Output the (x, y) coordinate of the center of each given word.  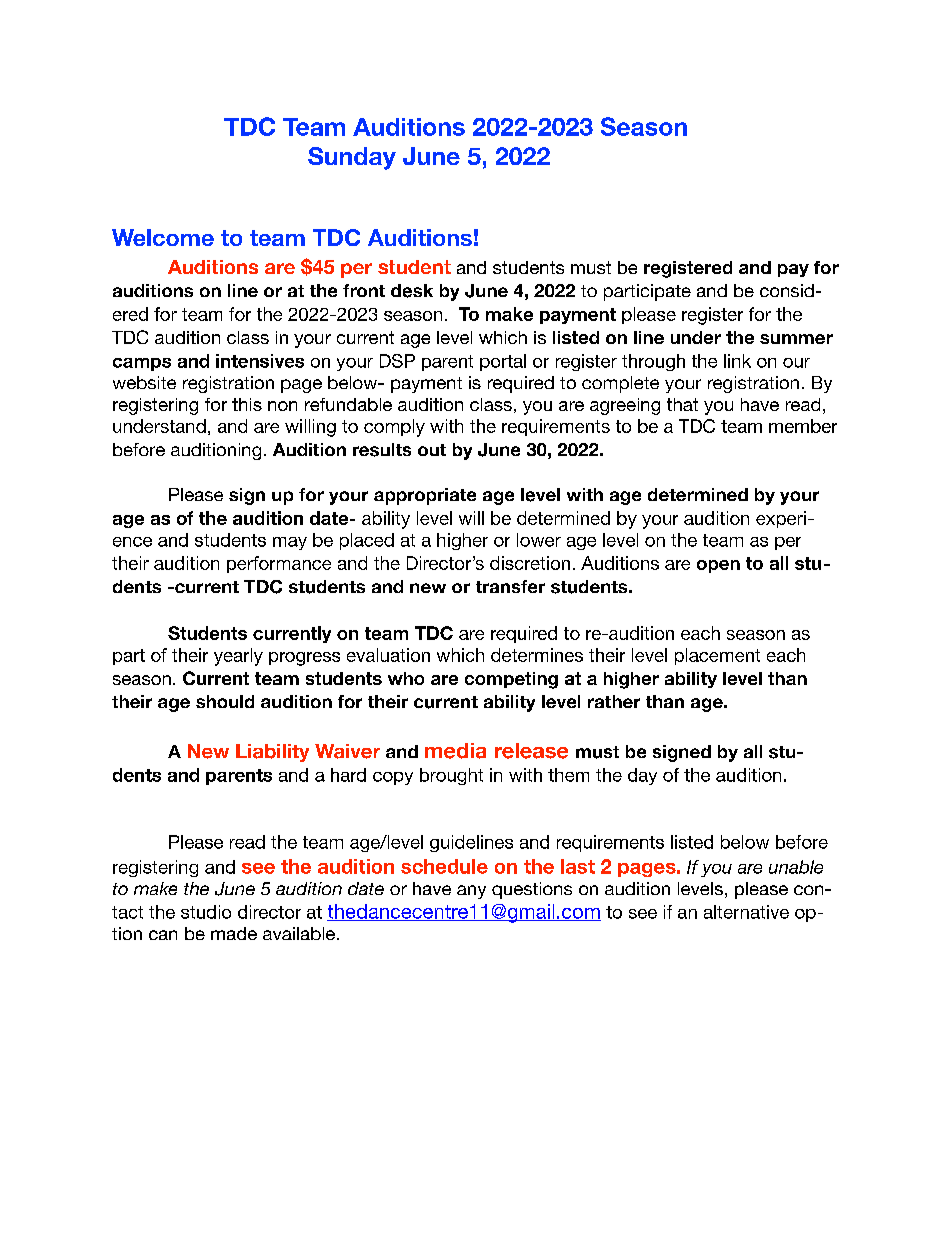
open (718, 566)
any (471, 892)
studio (206, 912)
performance (279, 564)
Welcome (163, 237)
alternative (746, 912)
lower (539, 540)
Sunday (352, 158)
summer (796, 339)
